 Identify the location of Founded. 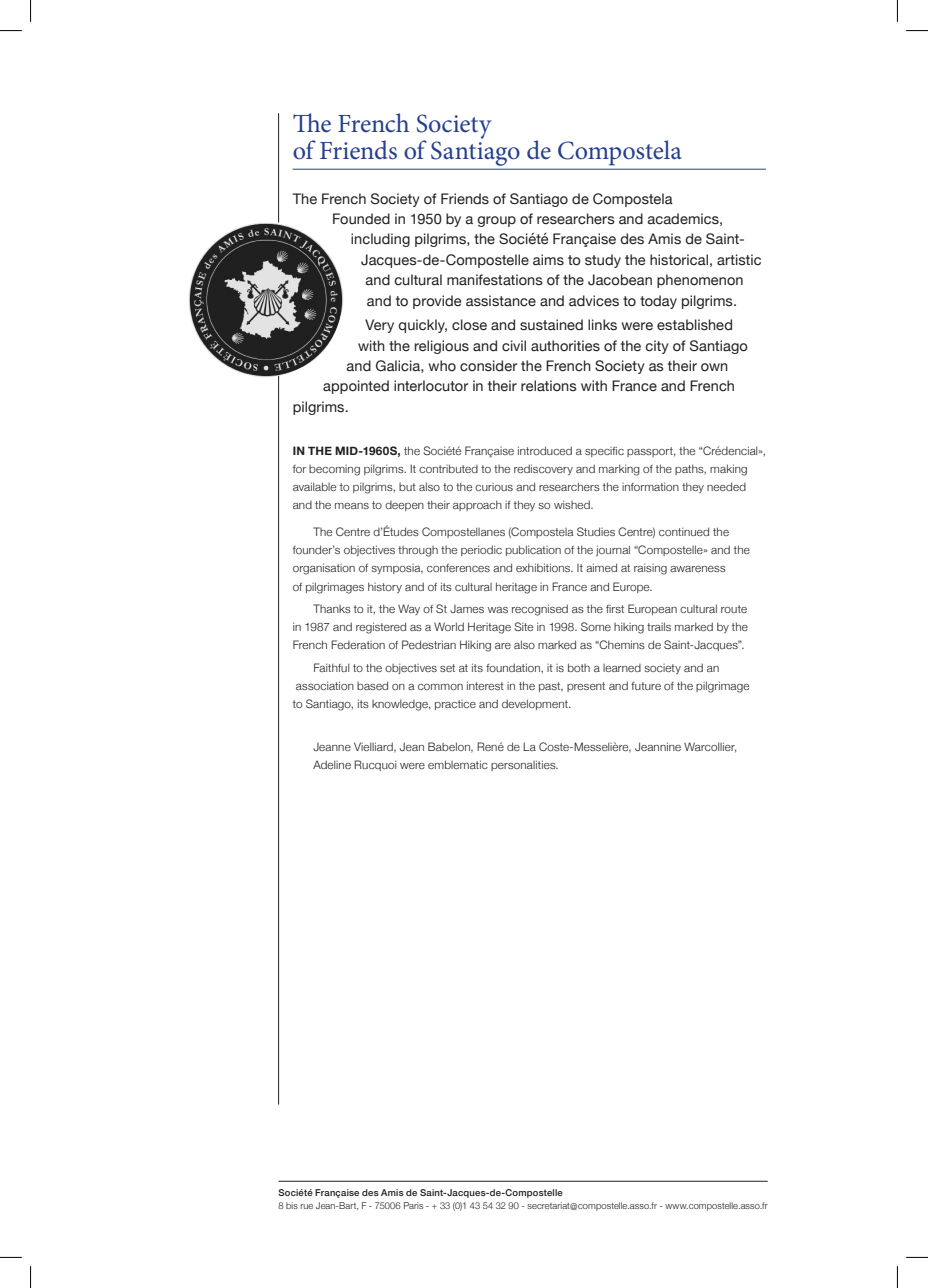
(361, 219).
